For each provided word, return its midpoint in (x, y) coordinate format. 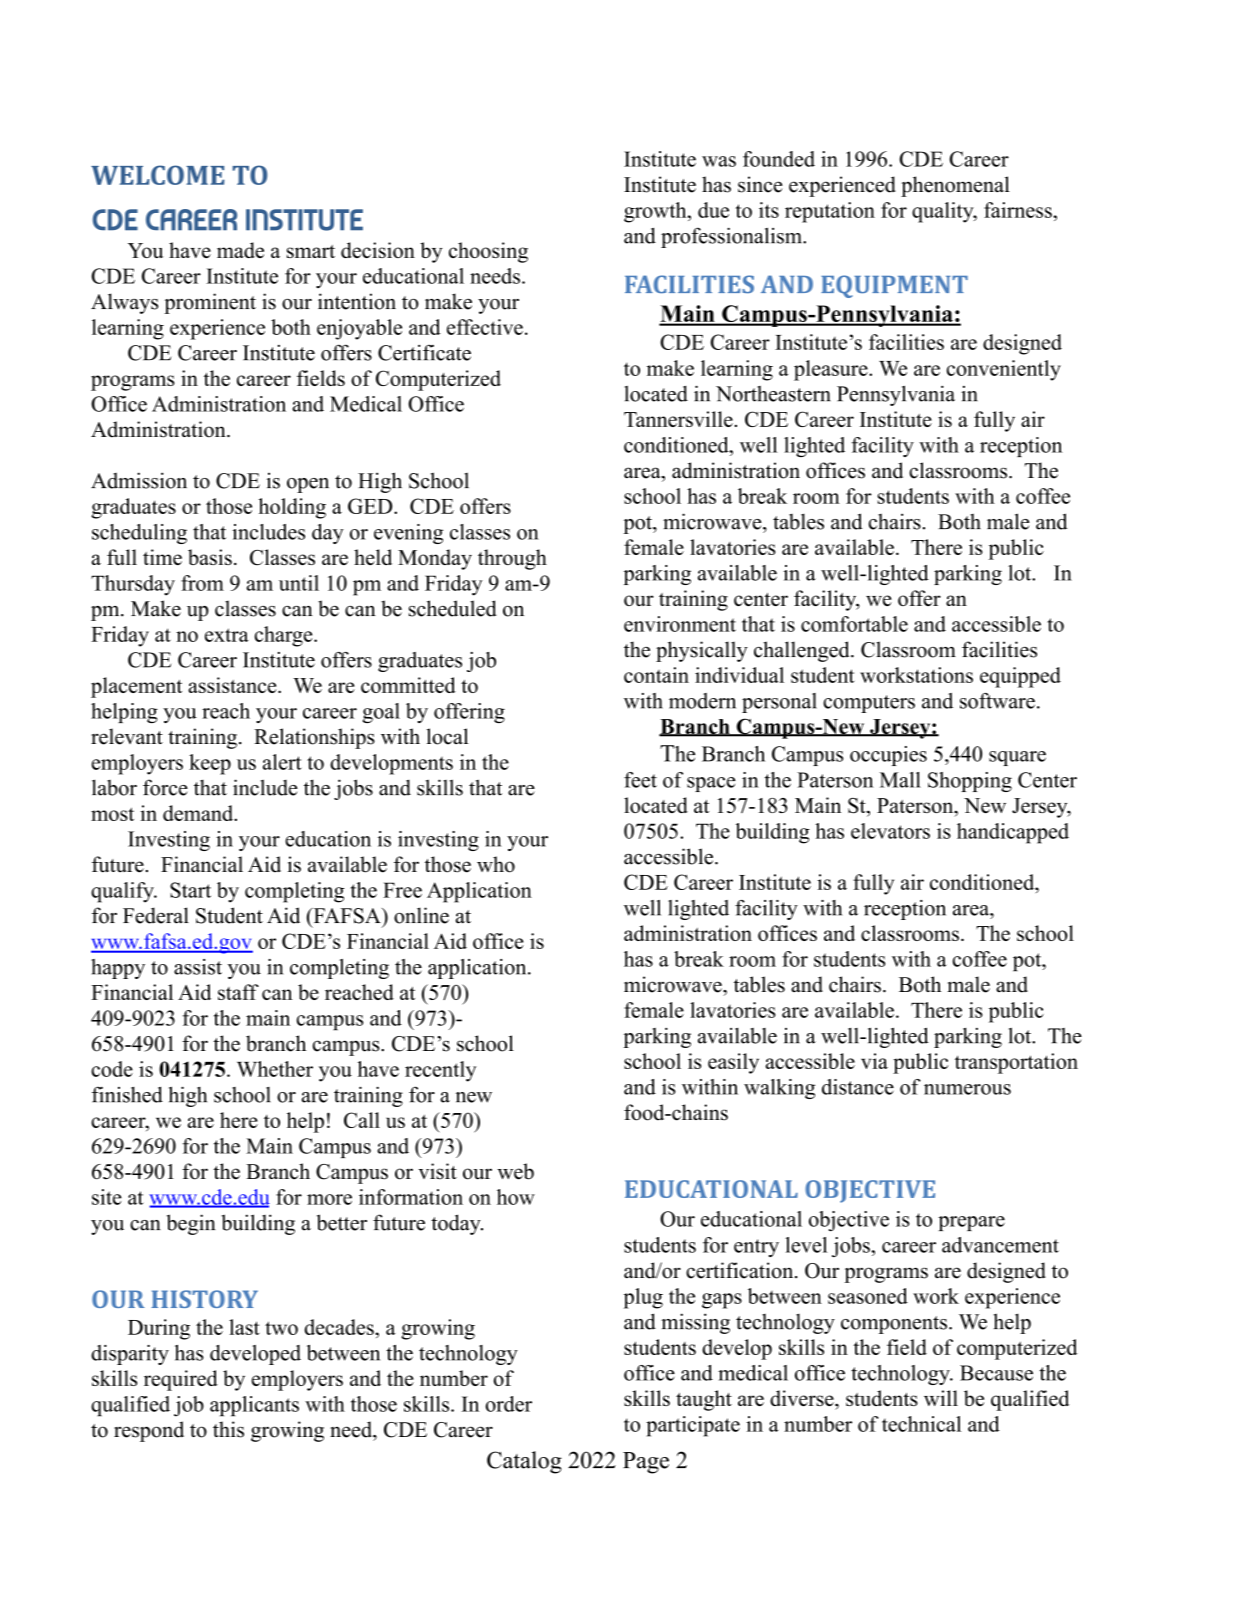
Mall (900, 780)
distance (858, 1087)
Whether (275, 1069)
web (515, 1171)
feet (640, 780)
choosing (488, 252)
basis (210, 557)
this (228, 1429)
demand (199, 813)
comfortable (854, 624)
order (509, 1404)
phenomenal (955, 186)
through (512, 559)
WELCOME (158, 175)
